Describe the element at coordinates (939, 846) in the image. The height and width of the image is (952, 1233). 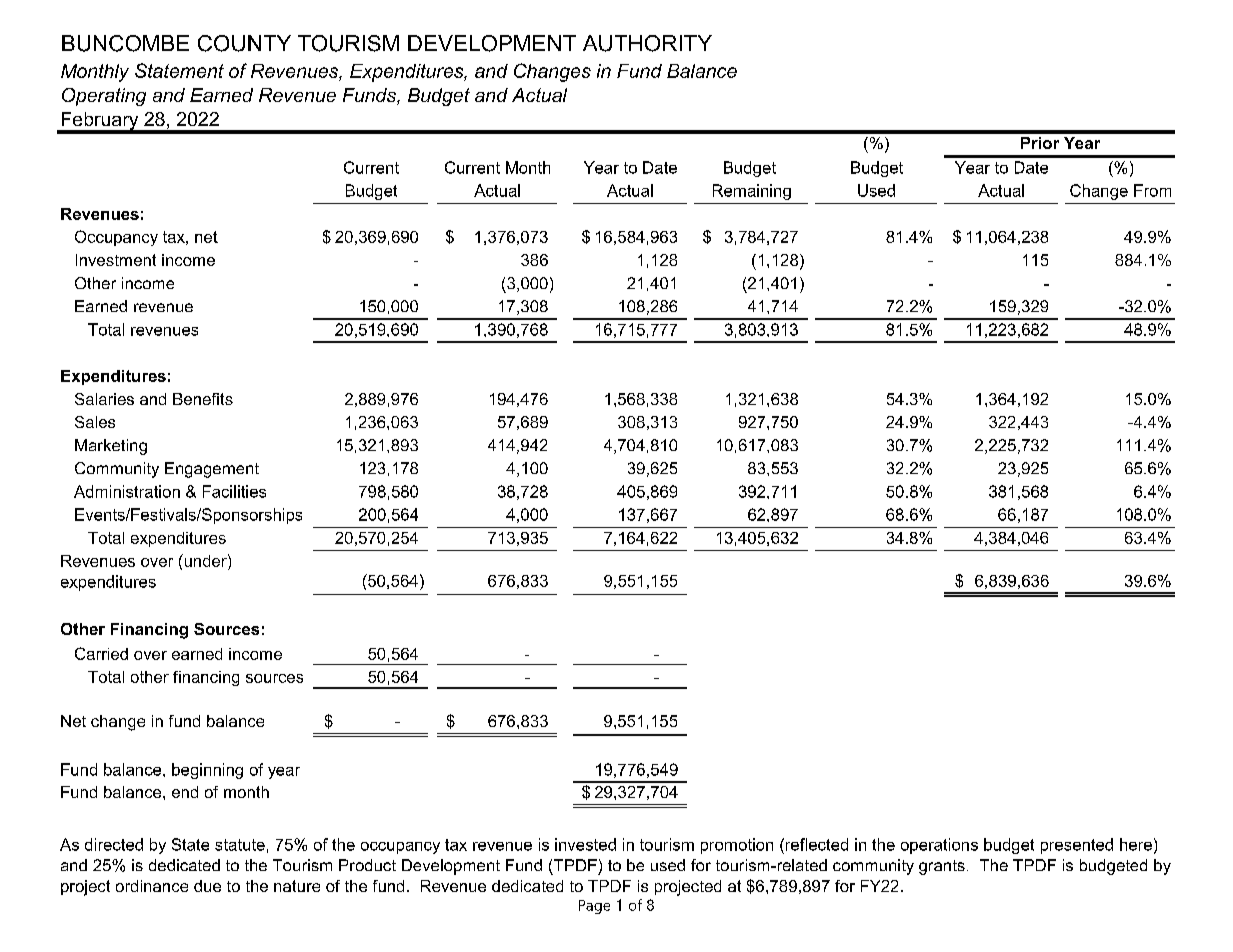
I see `operations` at that location.
